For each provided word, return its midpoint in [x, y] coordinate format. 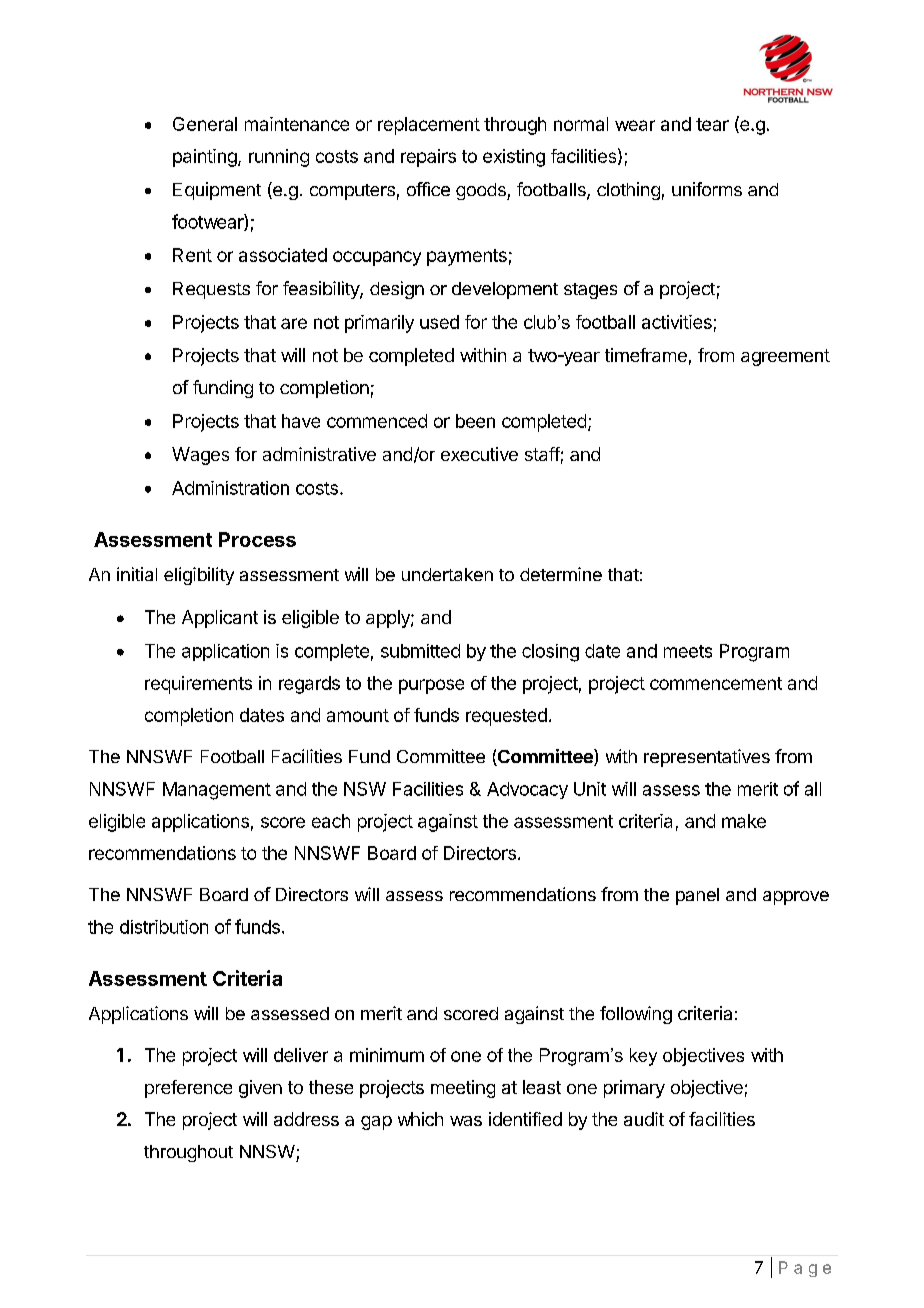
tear [712, 124]
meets [688, 651]
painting [206, 158]
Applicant [220, 619]
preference [188, 1089]
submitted [420, 651]
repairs [428, 158]
